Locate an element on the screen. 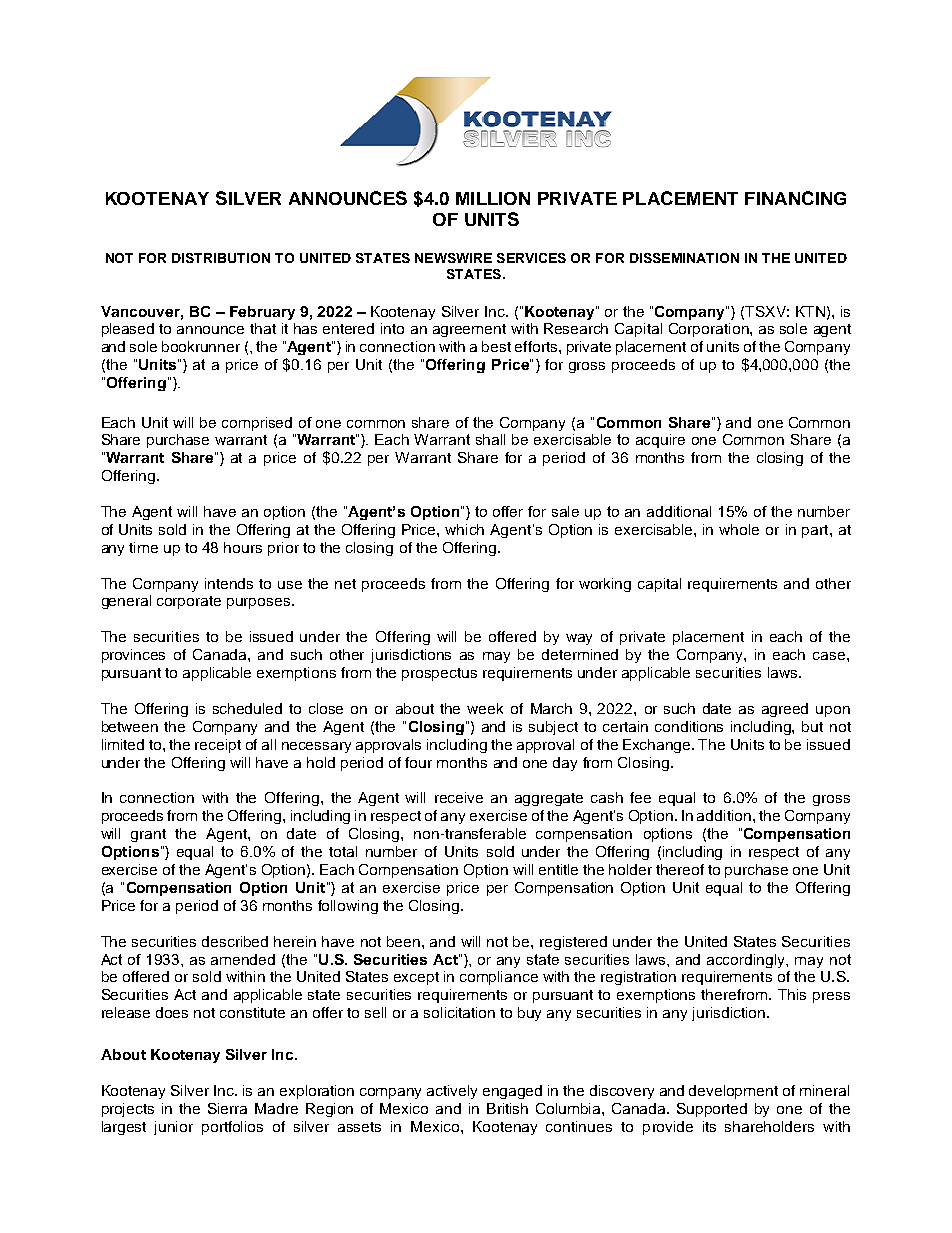 This screenshot has width=952, height=1233. MILLION is located at coordinates (493, 198).
